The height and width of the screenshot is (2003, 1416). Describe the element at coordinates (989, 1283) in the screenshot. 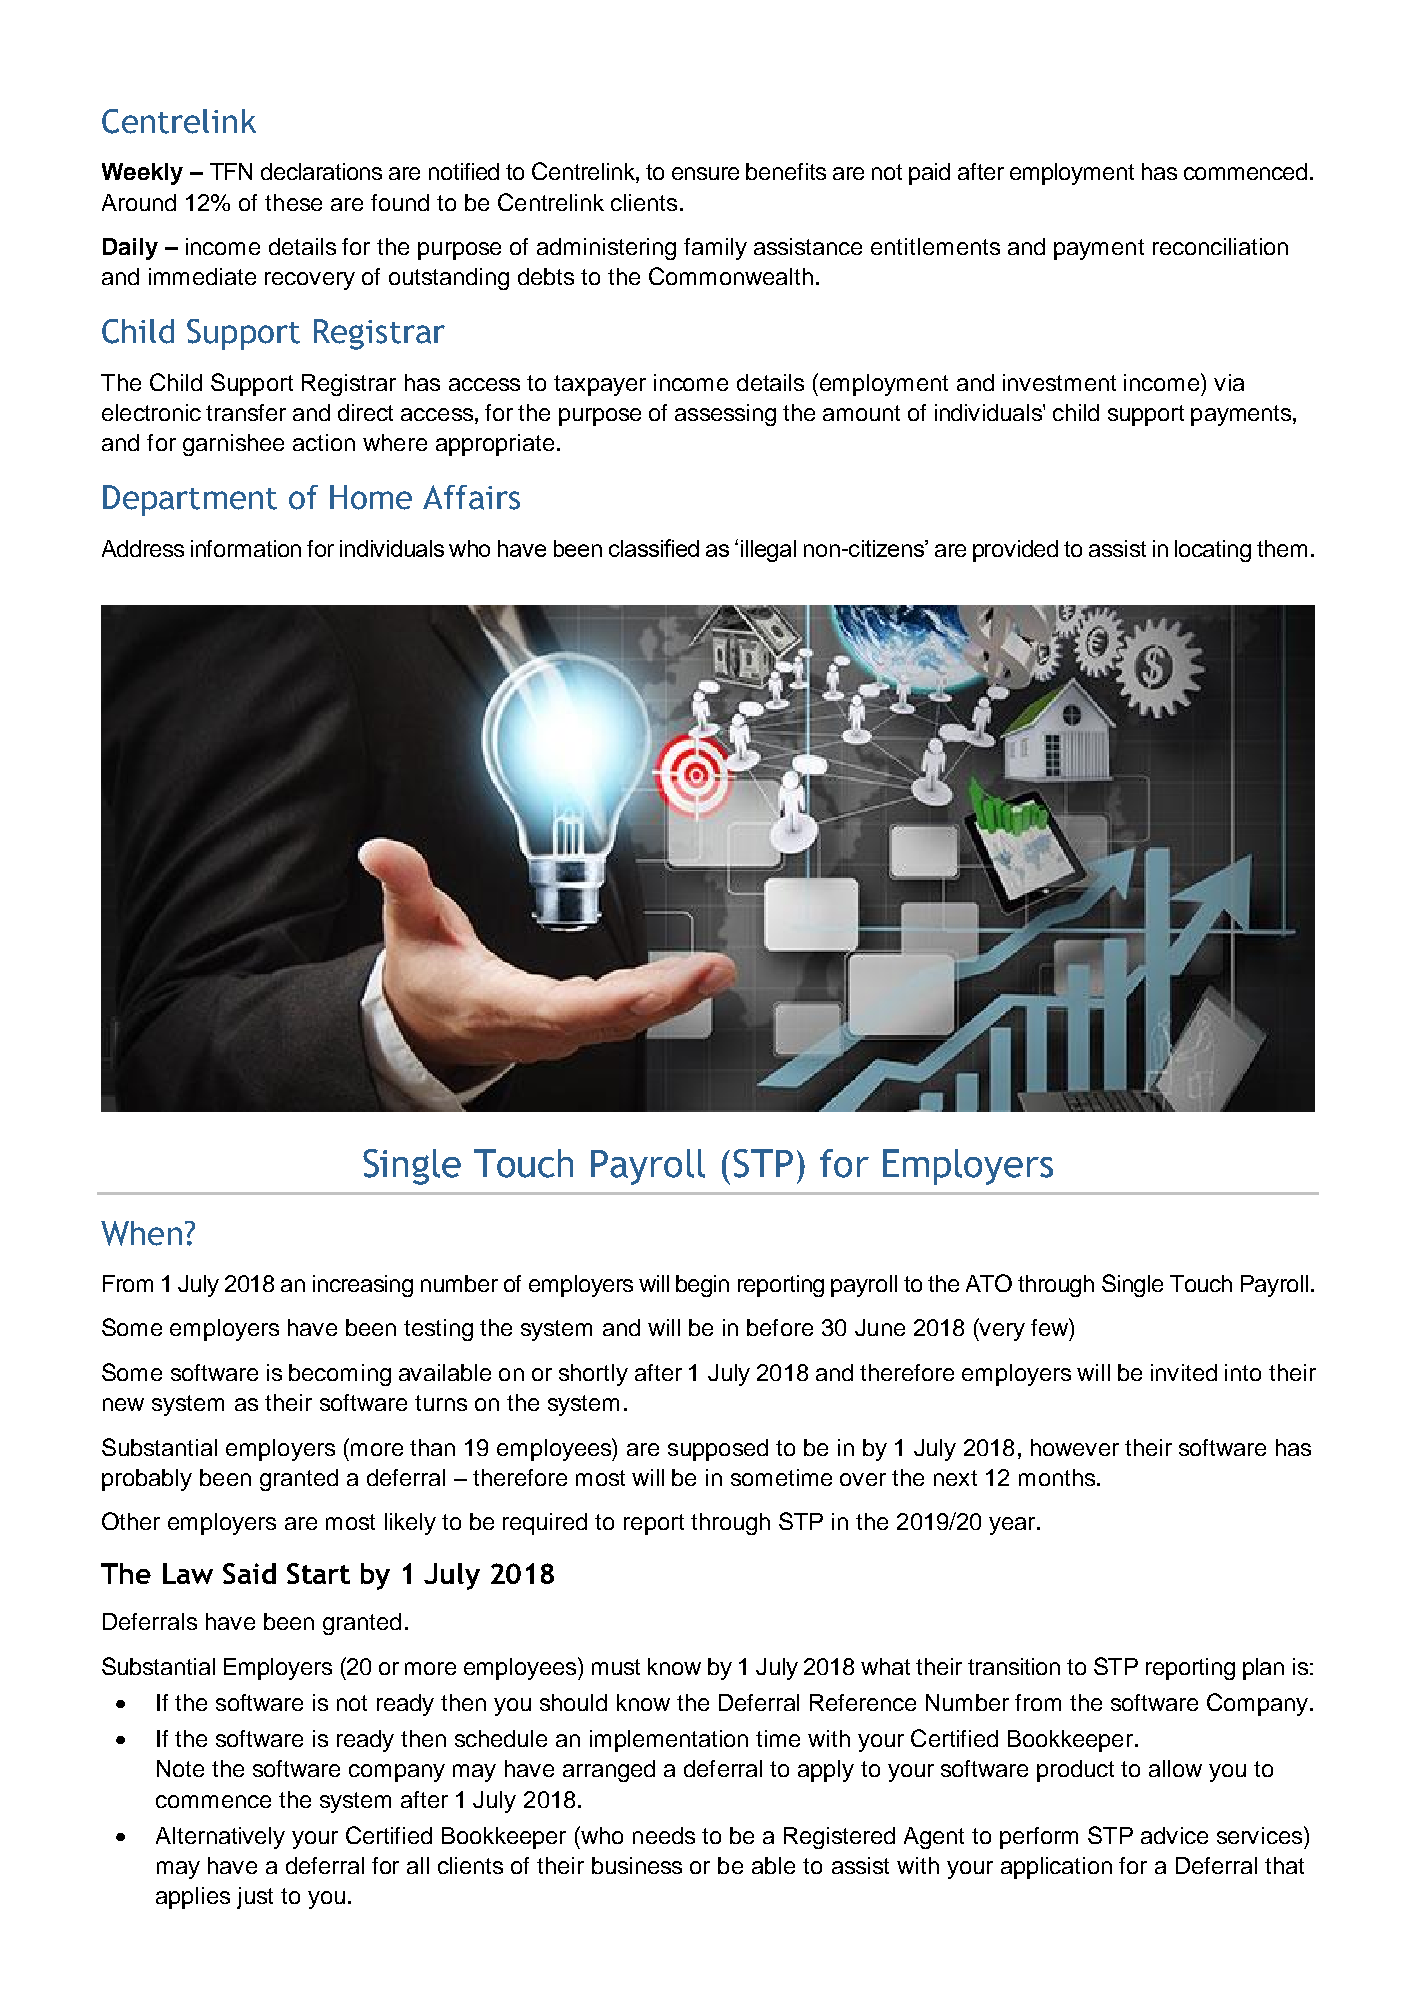

I see `ATO` at that location.
